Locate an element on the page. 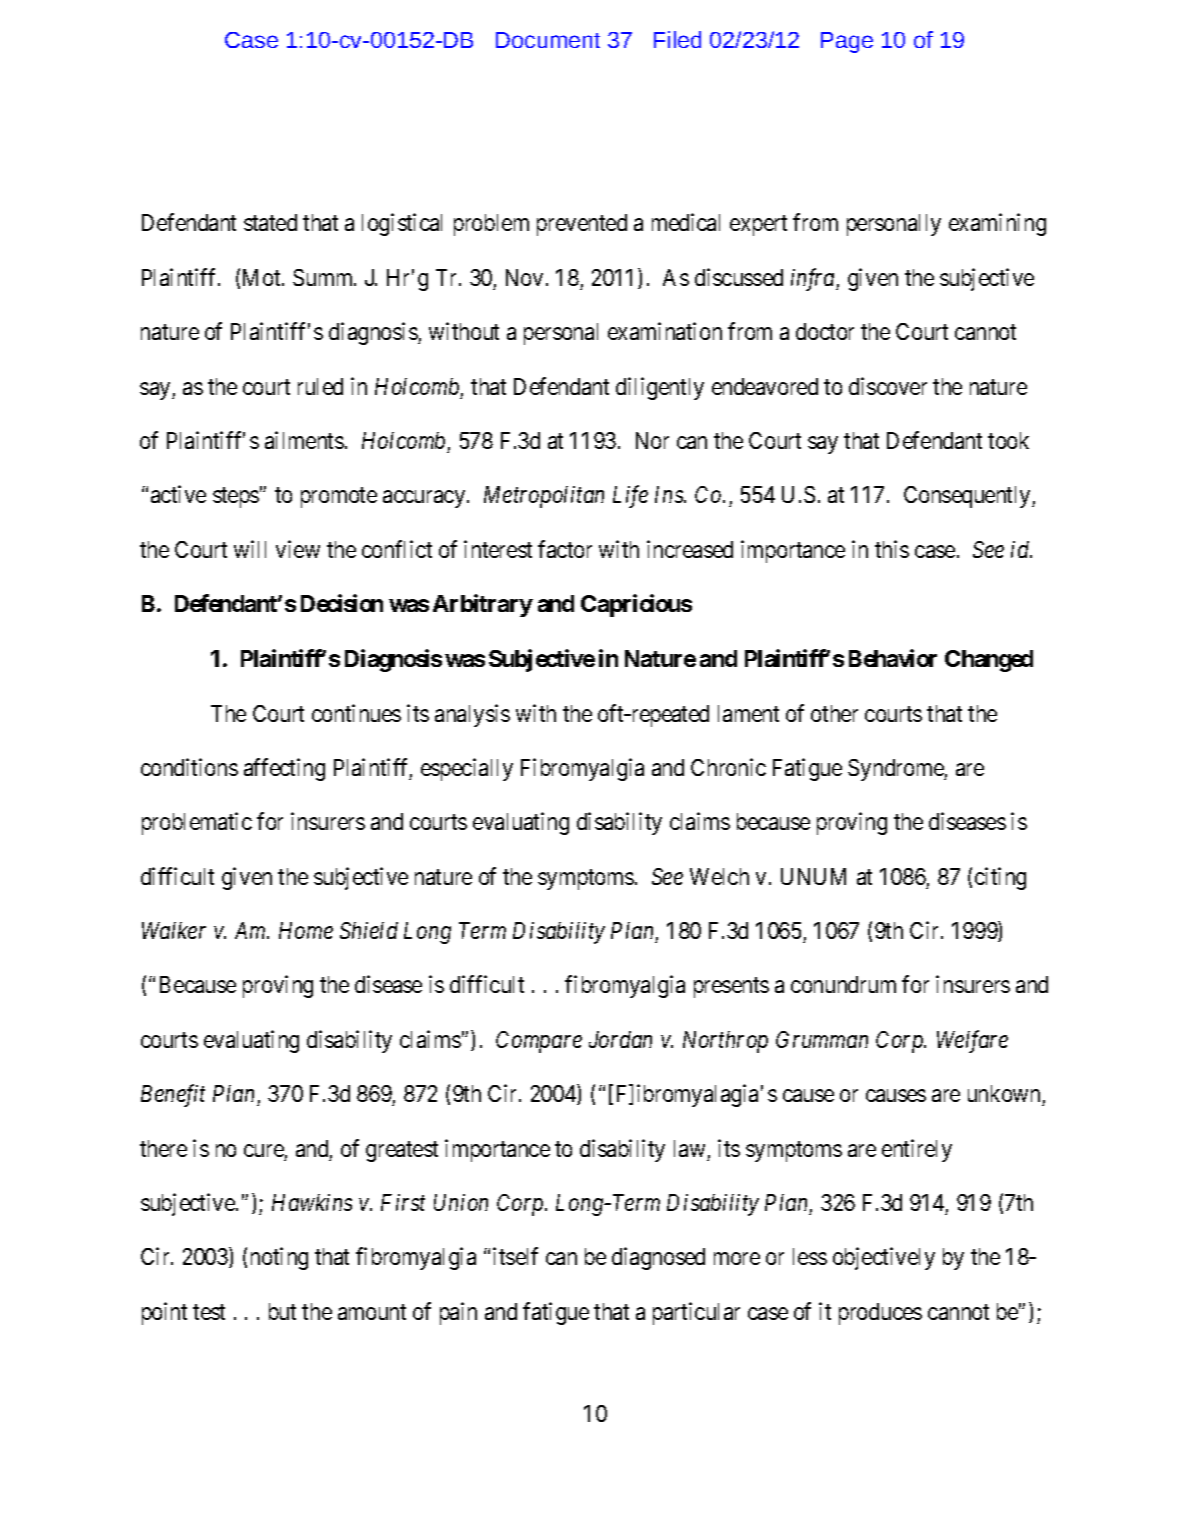 This image has height=1540, width=1190. Home is located at coordinates (306, 930).
